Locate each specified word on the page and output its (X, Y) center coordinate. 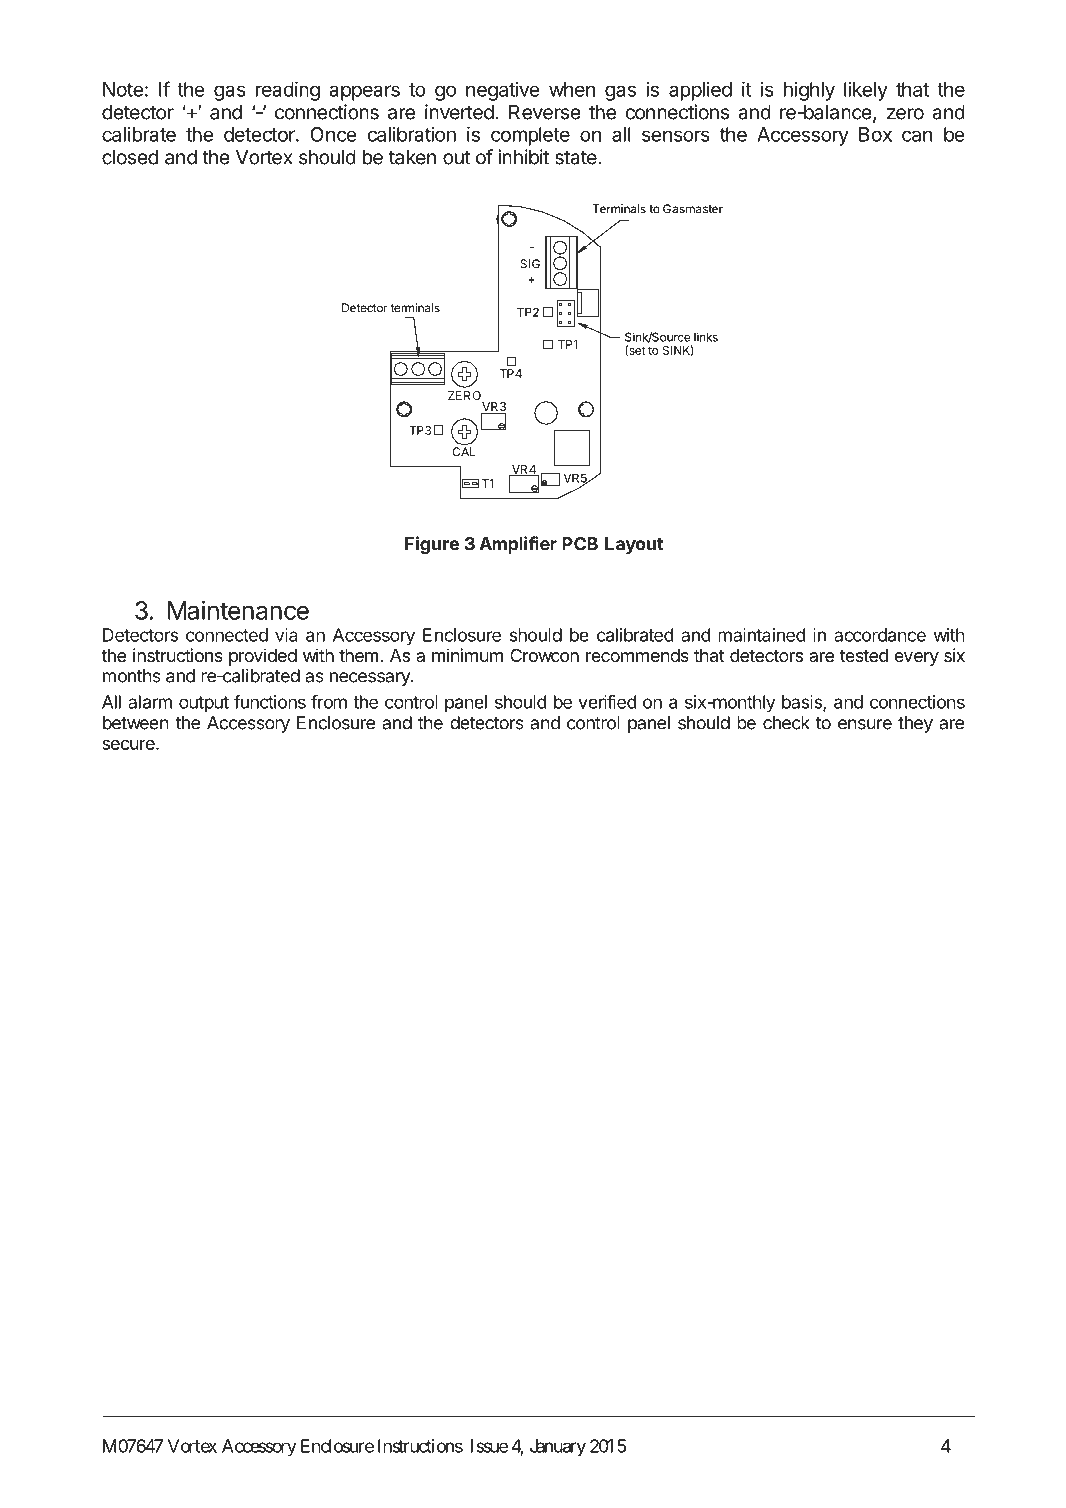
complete (530, 136)
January (558, 1448)
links (706, 337)
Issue (489, 1446)
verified (607, 701)
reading (288, 91)
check (786, 723)
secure (129, 745)
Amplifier (518, 545)
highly (809, 91)
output (204, 704)
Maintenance (238, 610)
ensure (865, 724)
